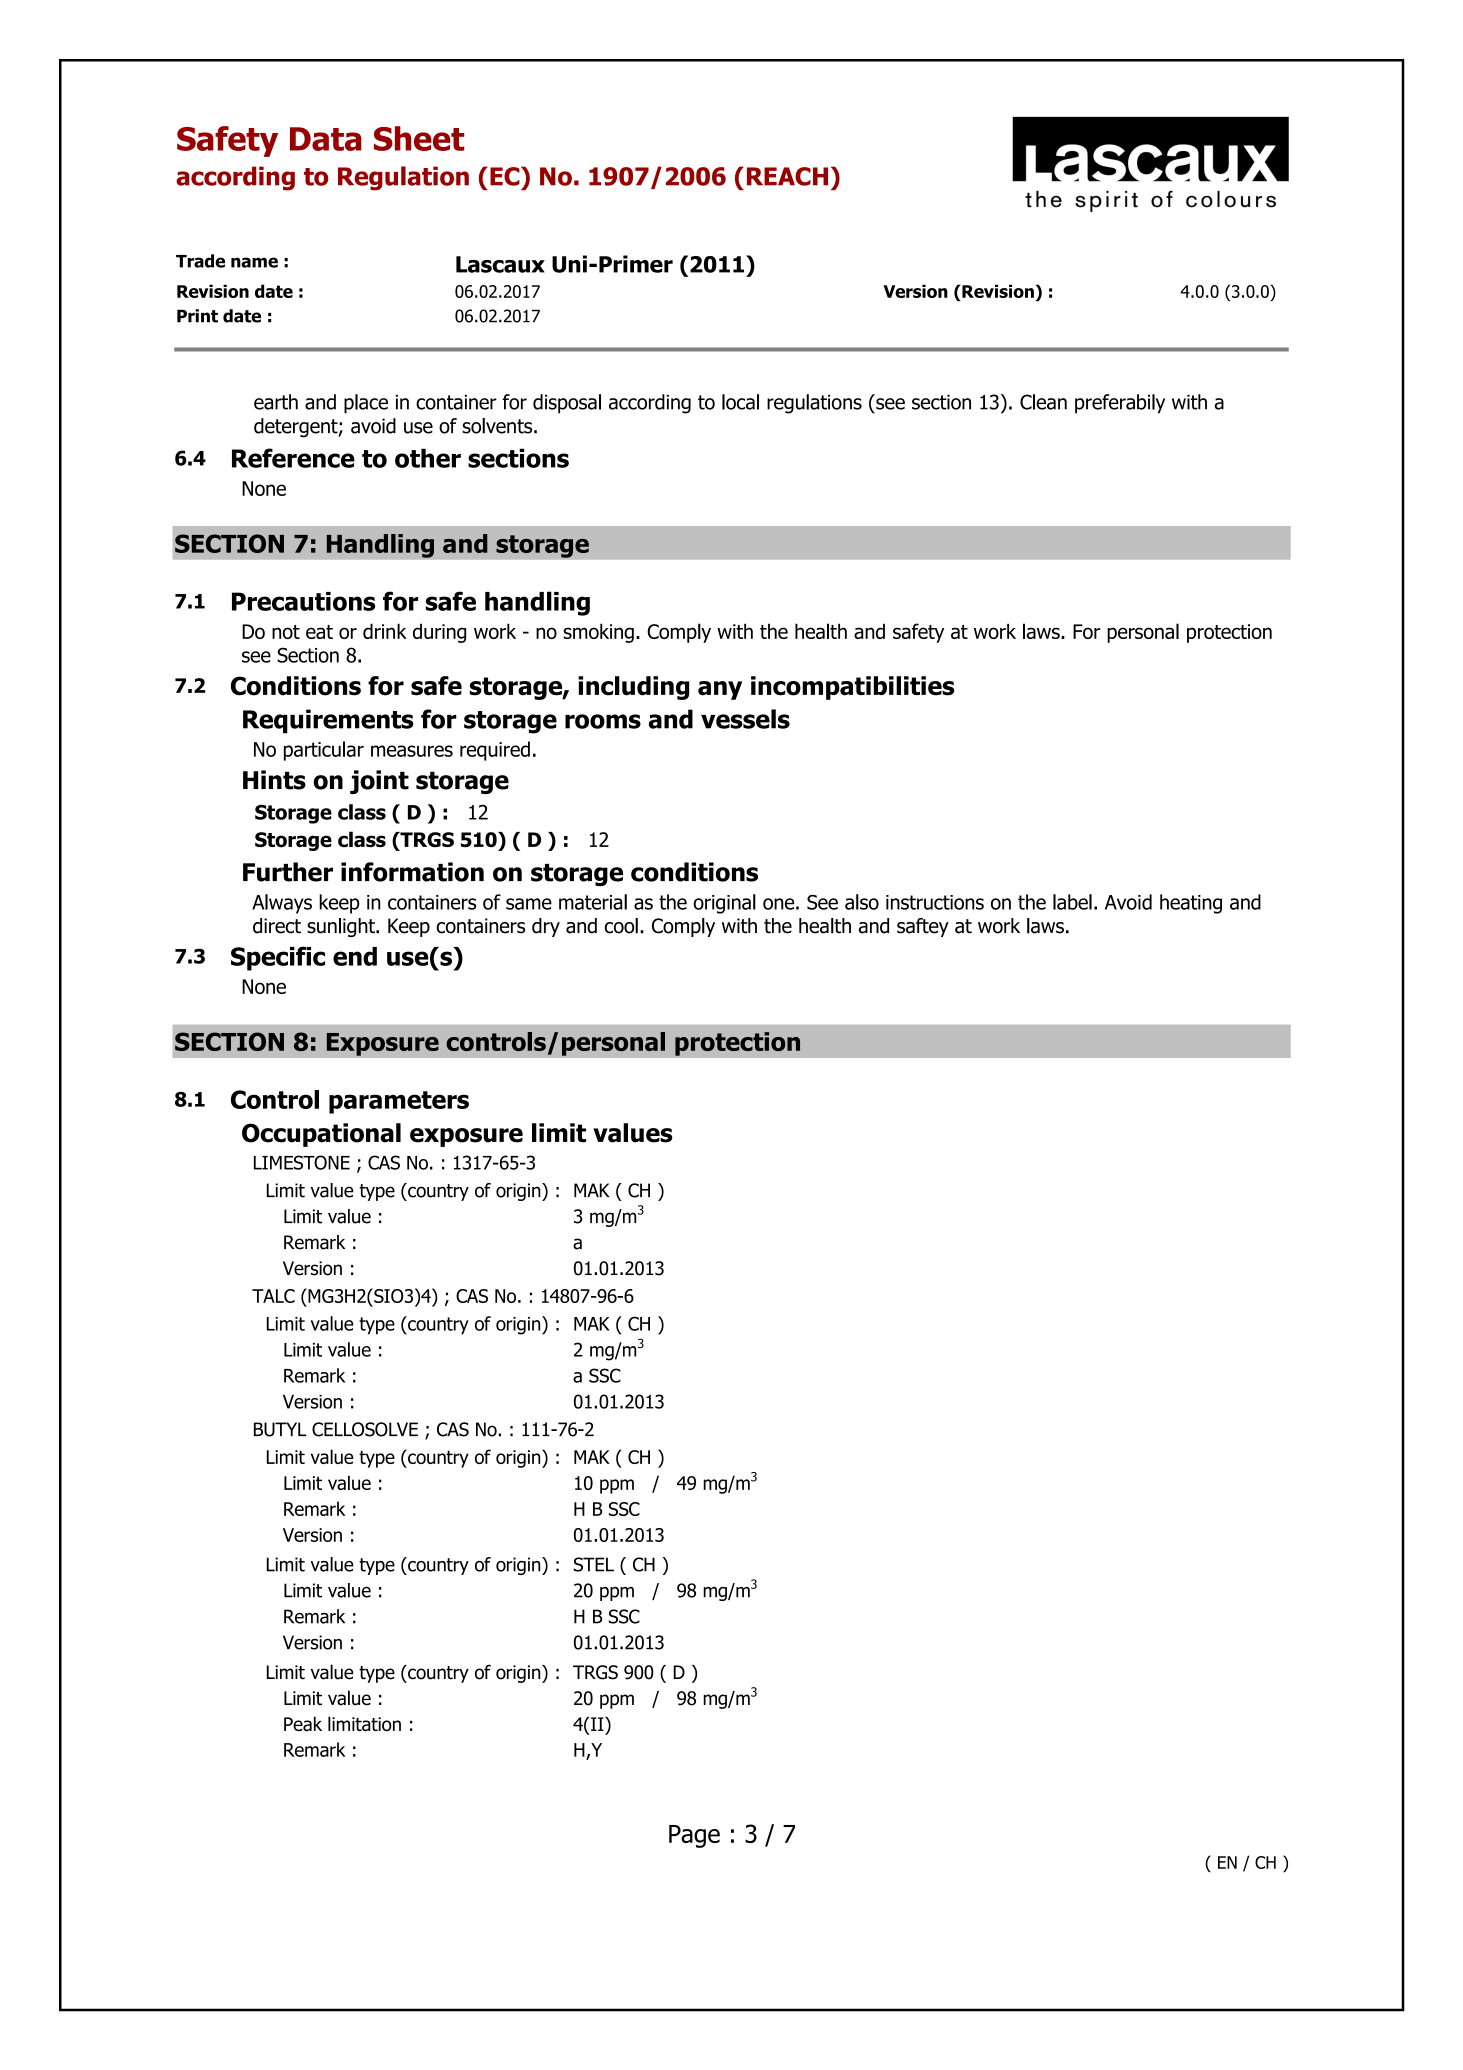  Describe the element at coordinates (1072, 902) in the page. I see `label` at that location.
